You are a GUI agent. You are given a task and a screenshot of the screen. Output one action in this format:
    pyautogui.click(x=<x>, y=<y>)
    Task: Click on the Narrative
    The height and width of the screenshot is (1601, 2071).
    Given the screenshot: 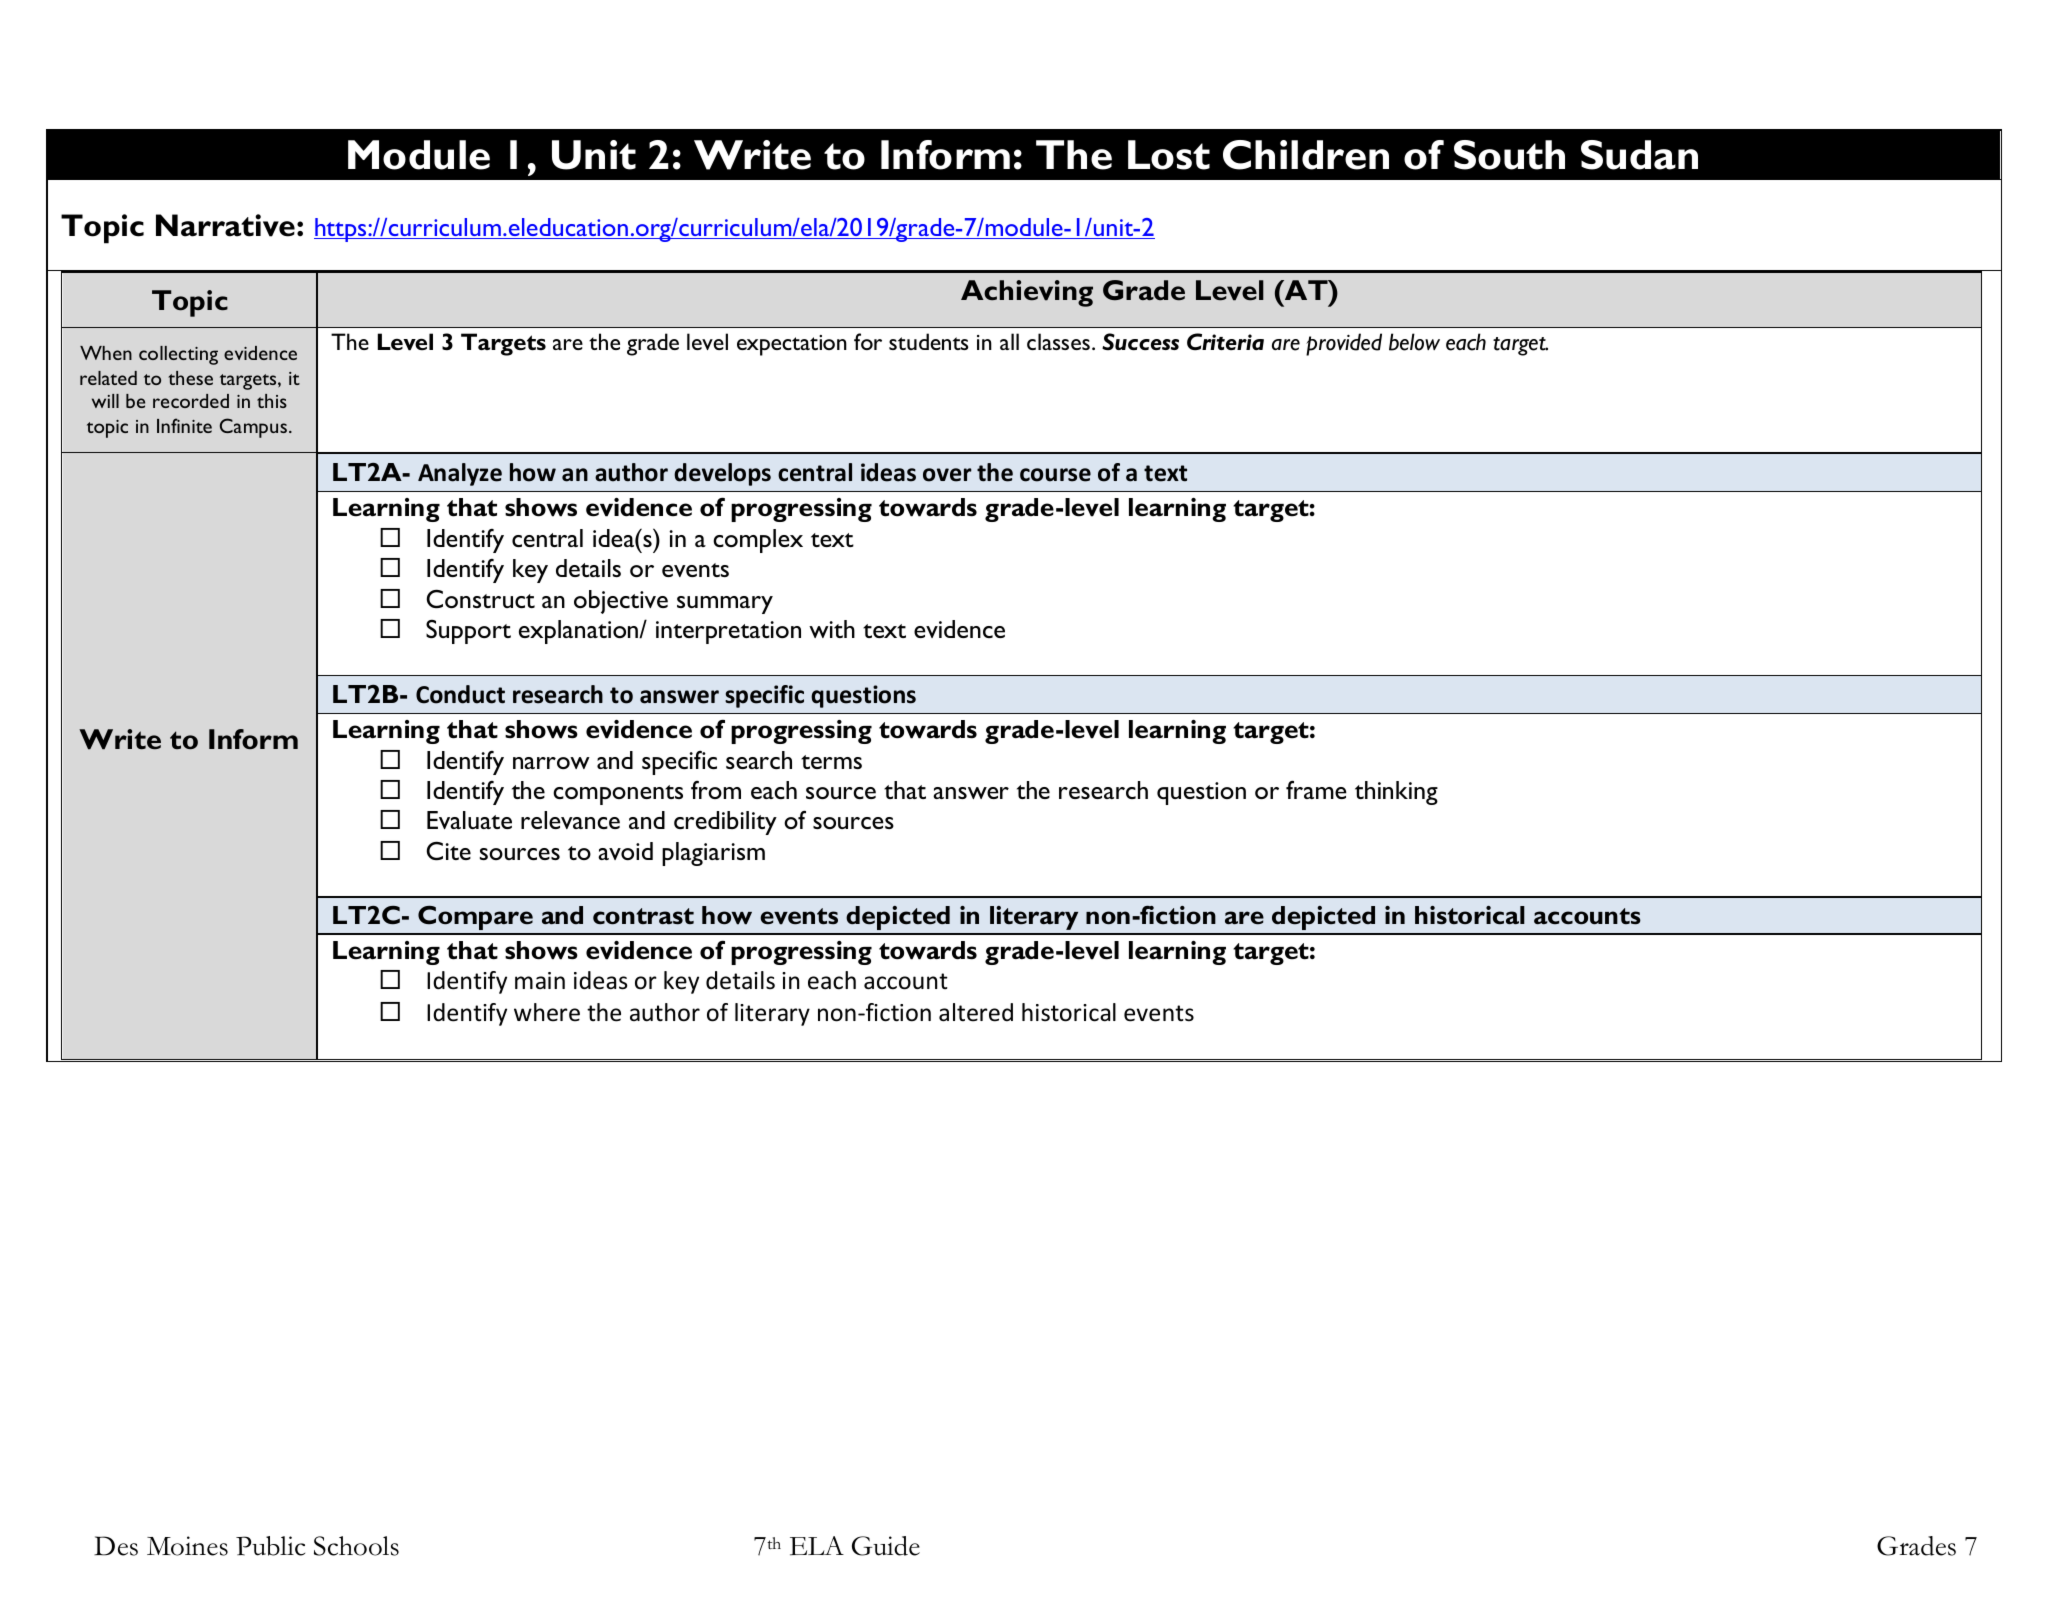 What is the action you would take?
    pyautogui.click(x=225, y=225)
